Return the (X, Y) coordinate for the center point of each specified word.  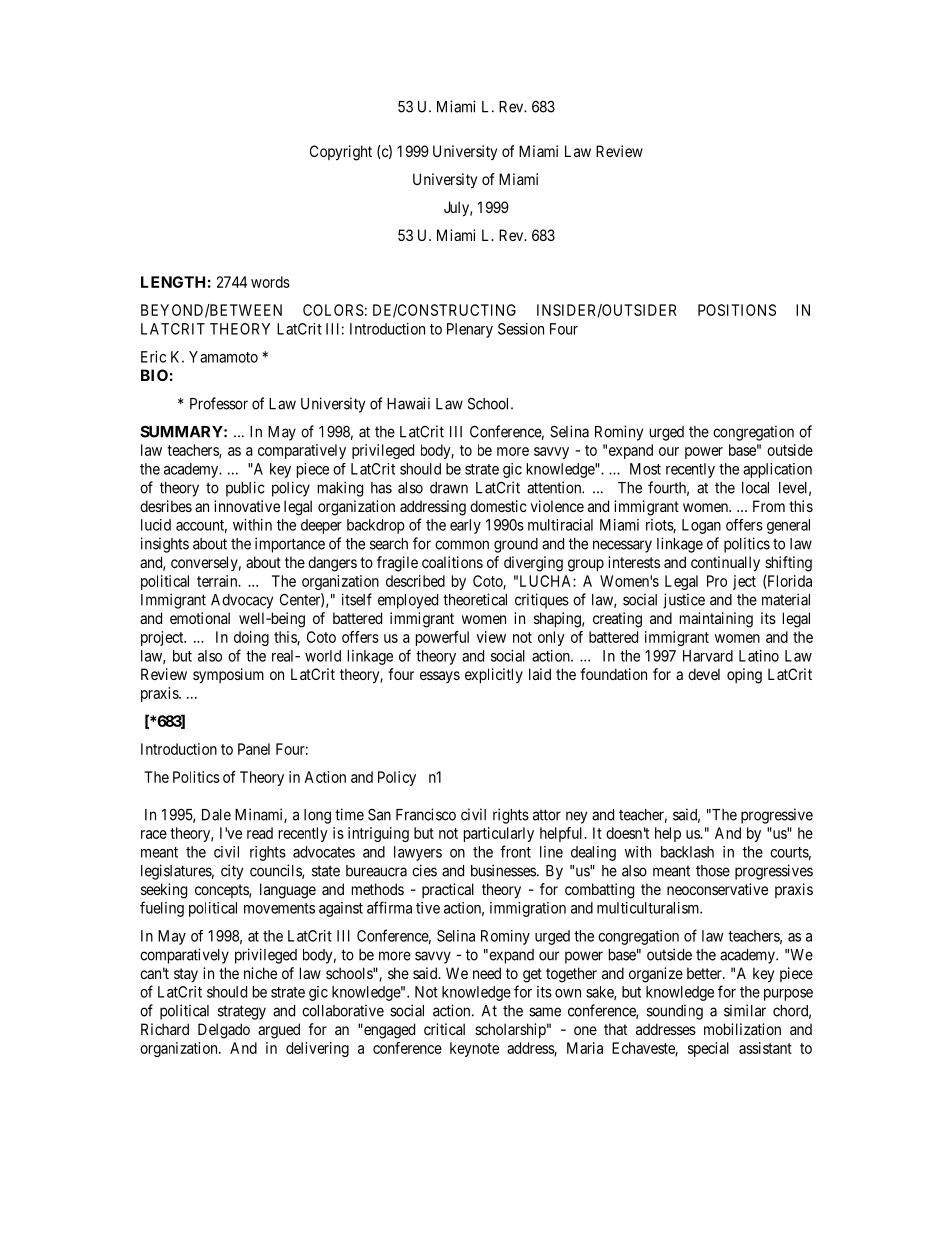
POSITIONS (737, 310)
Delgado (224, 1031)
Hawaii (408, 403)
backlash (687, 852)
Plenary (470, 330)
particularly (499, 834)
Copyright (341, 153)
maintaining (716, 620)
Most (645, 469)
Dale (216, 815)
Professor (219, 403)
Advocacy (242, 601)
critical (444, 1029)
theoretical (475, 599)
